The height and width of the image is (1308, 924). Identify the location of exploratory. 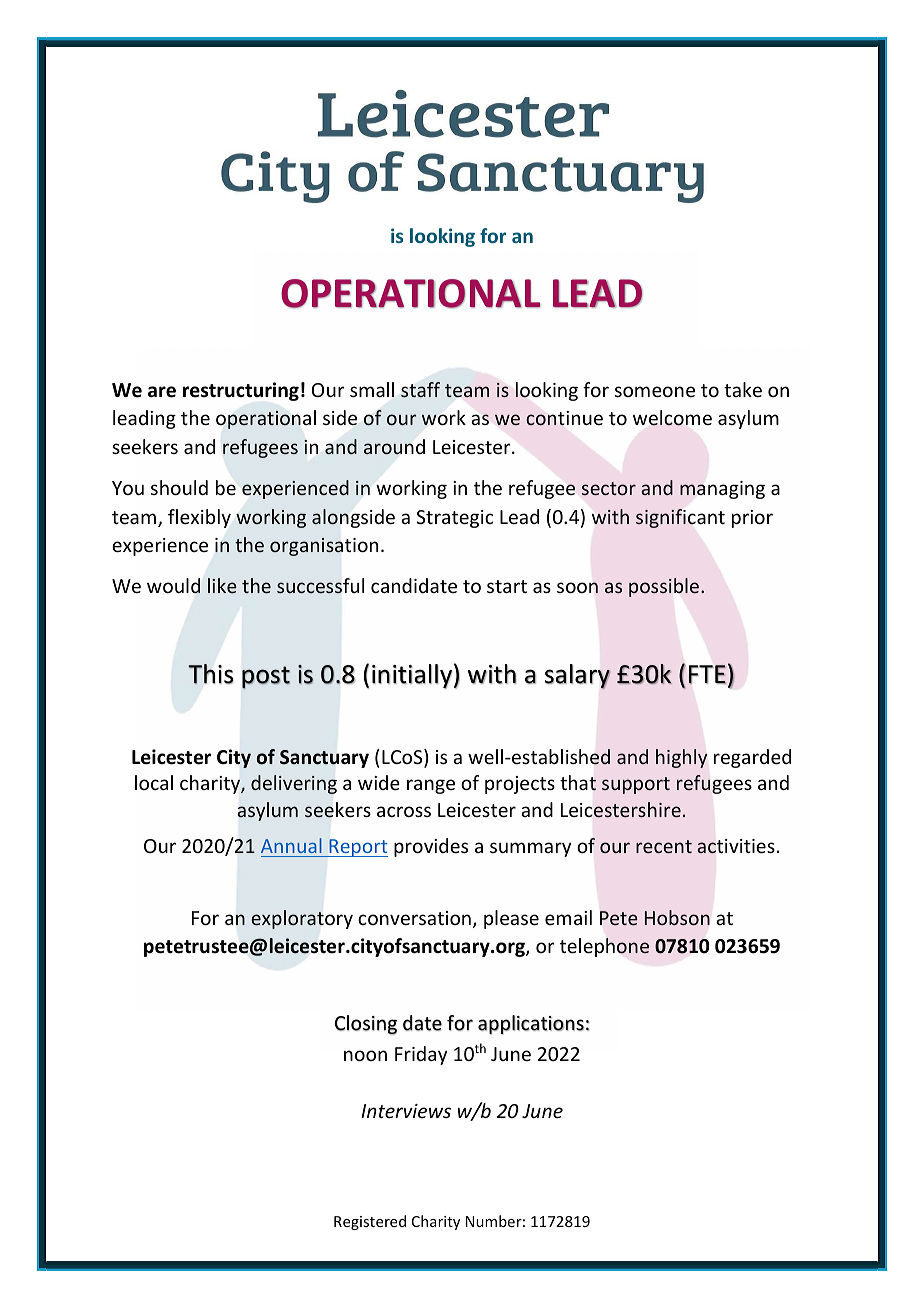
(302, 919).
